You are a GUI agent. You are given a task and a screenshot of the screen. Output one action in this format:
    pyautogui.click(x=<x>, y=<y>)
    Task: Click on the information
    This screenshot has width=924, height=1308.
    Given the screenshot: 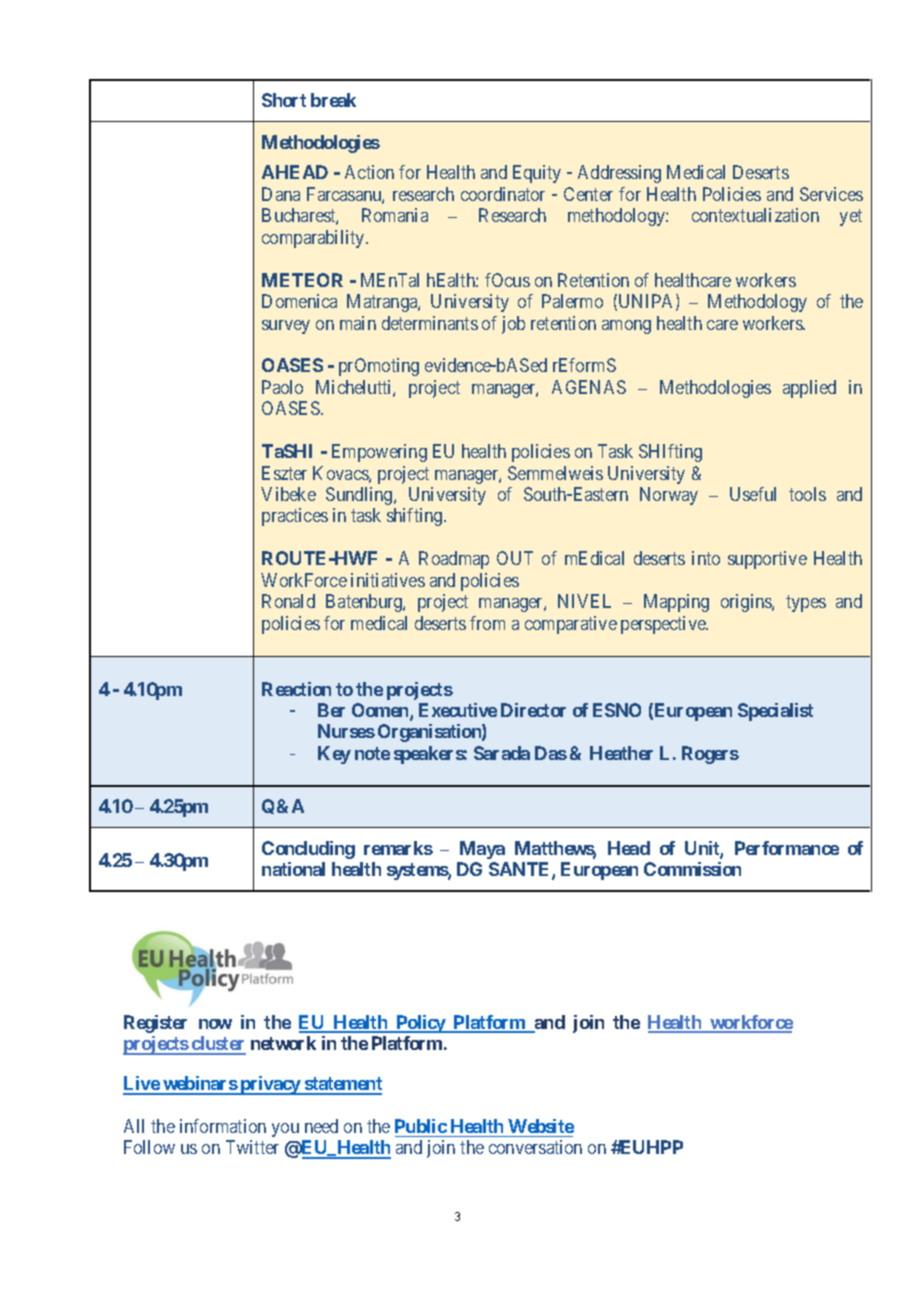 What is the action you would take?
    pyautogui.click(x=223, y=1126)
